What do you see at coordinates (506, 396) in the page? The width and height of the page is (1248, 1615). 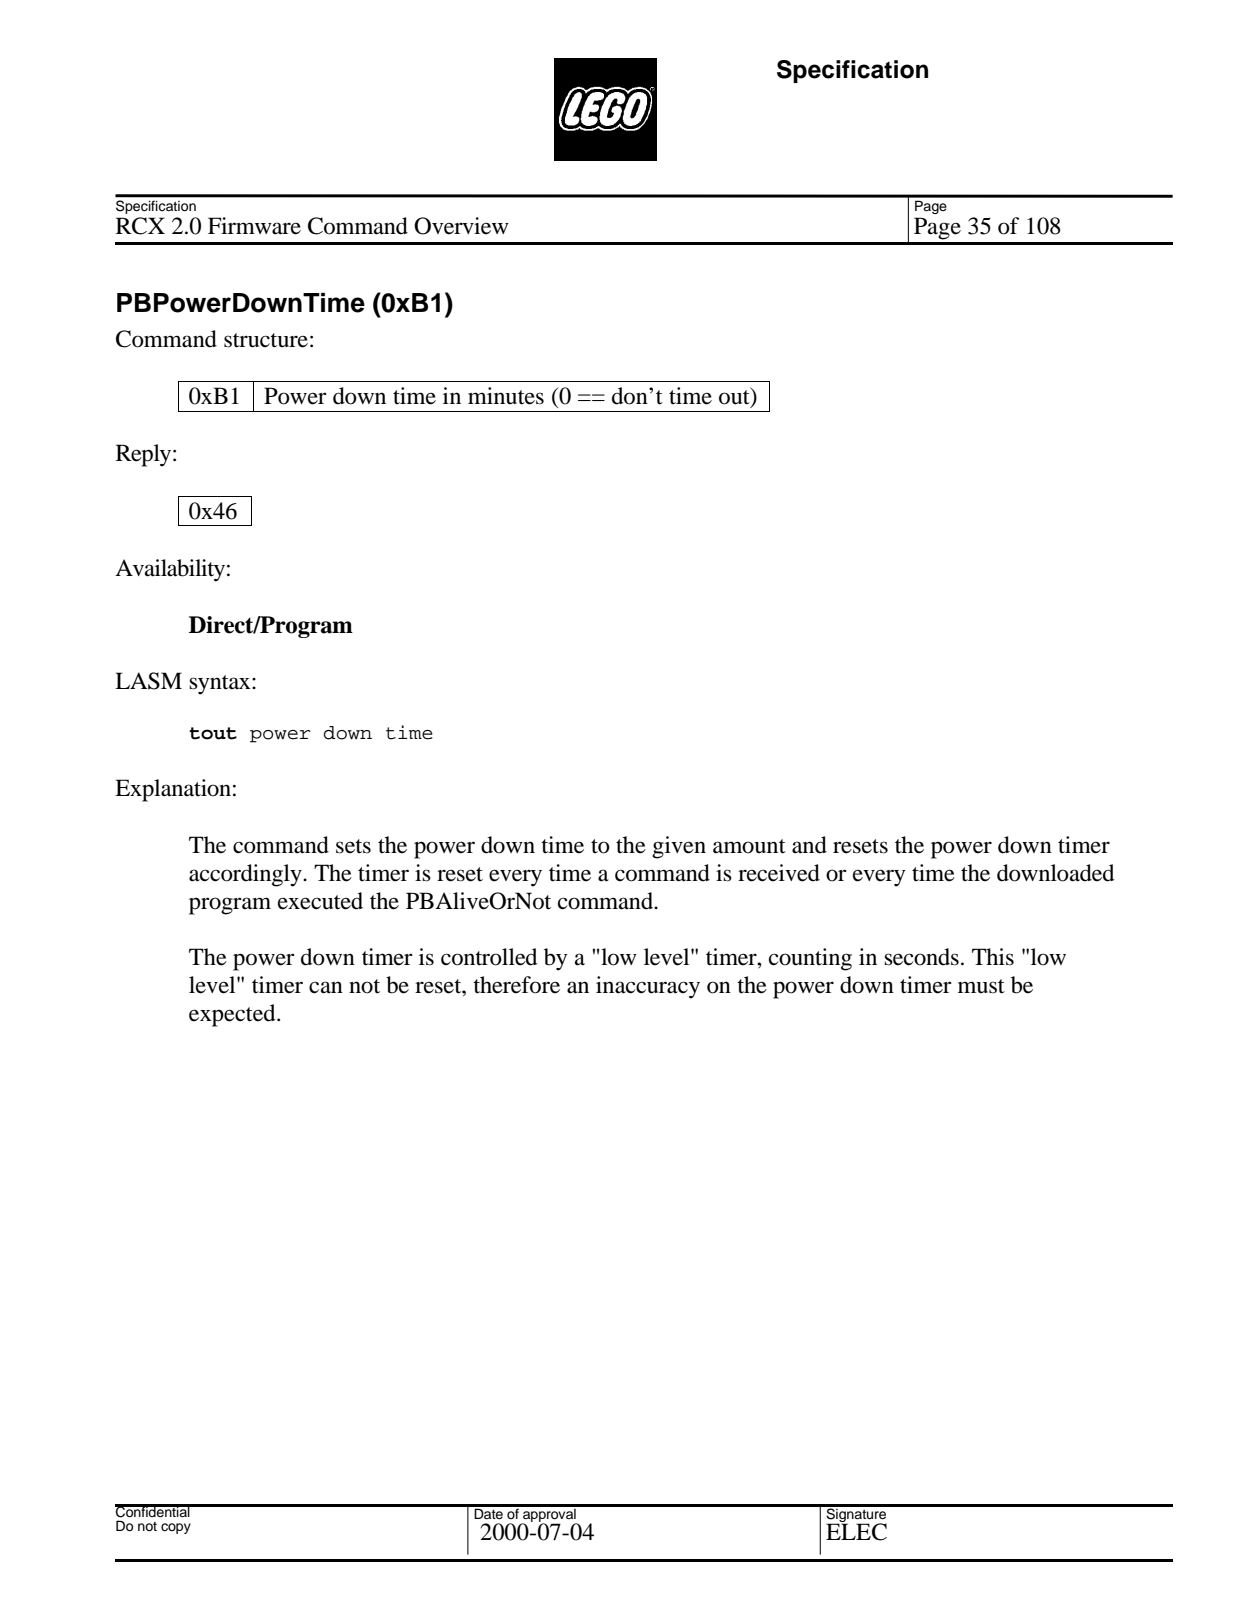 I see `minutes` at bounding box center [506, 396].
